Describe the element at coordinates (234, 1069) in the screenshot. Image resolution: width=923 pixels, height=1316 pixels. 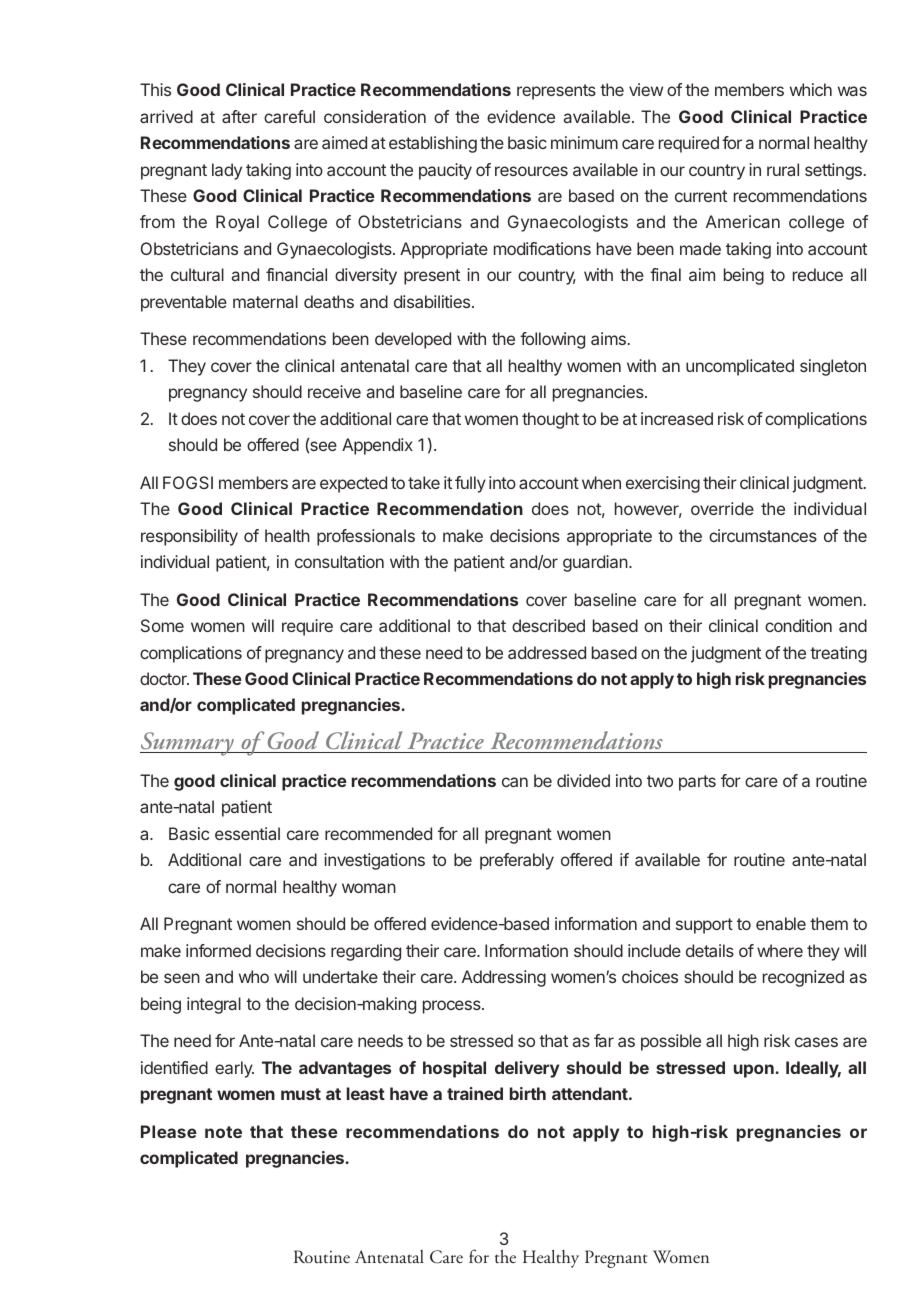
I see `early` at that location.
